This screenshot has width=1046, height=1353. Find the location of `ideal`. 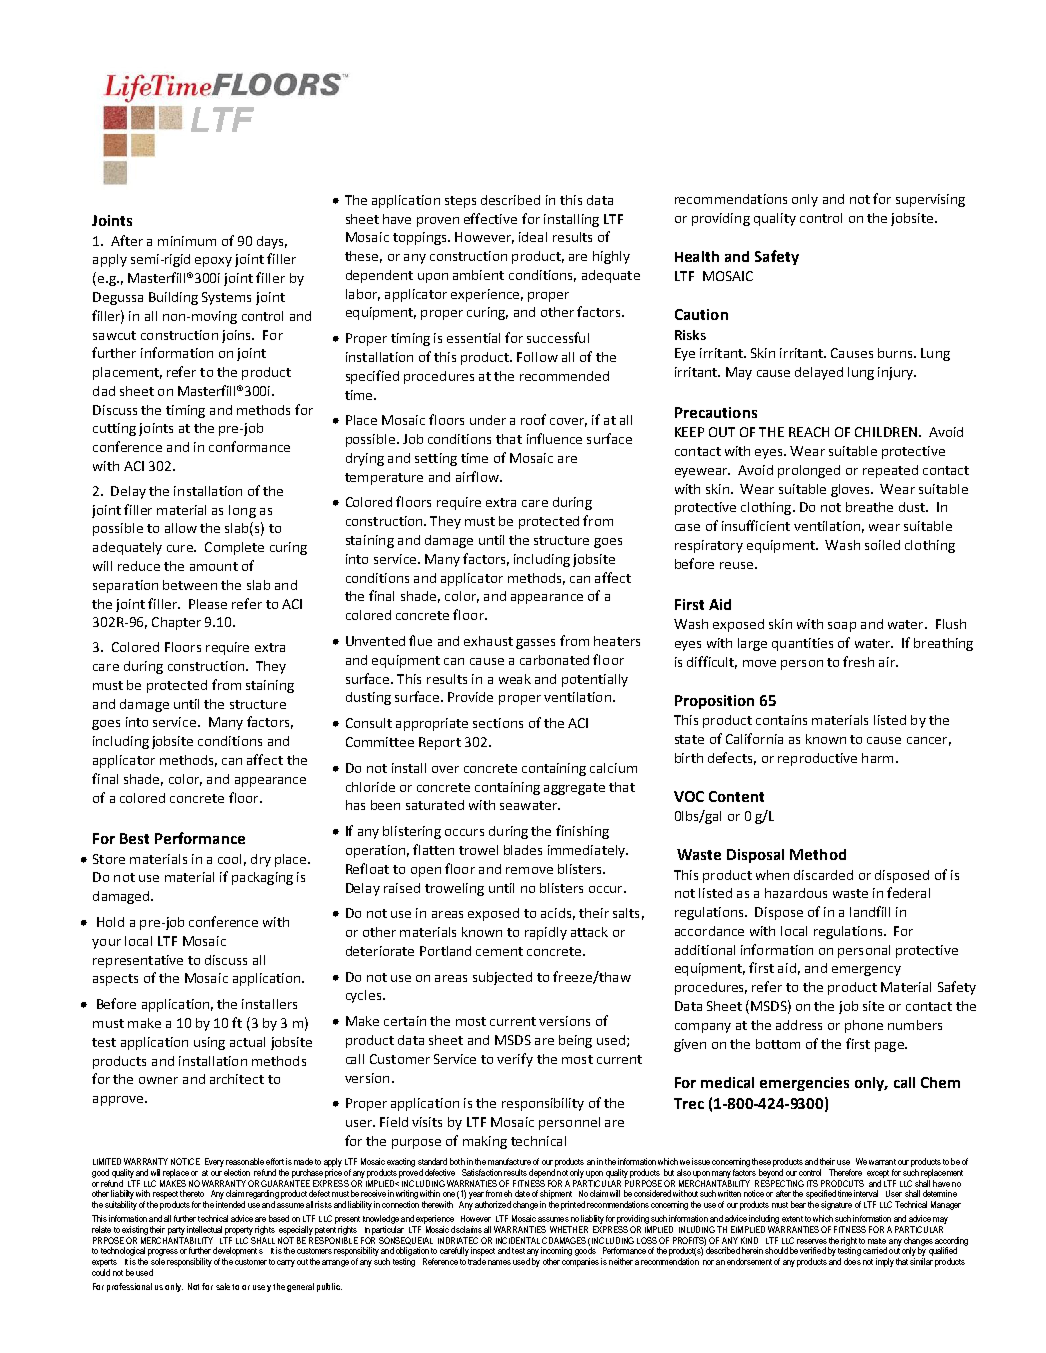

ideal is located at coordinates (533, 237).
